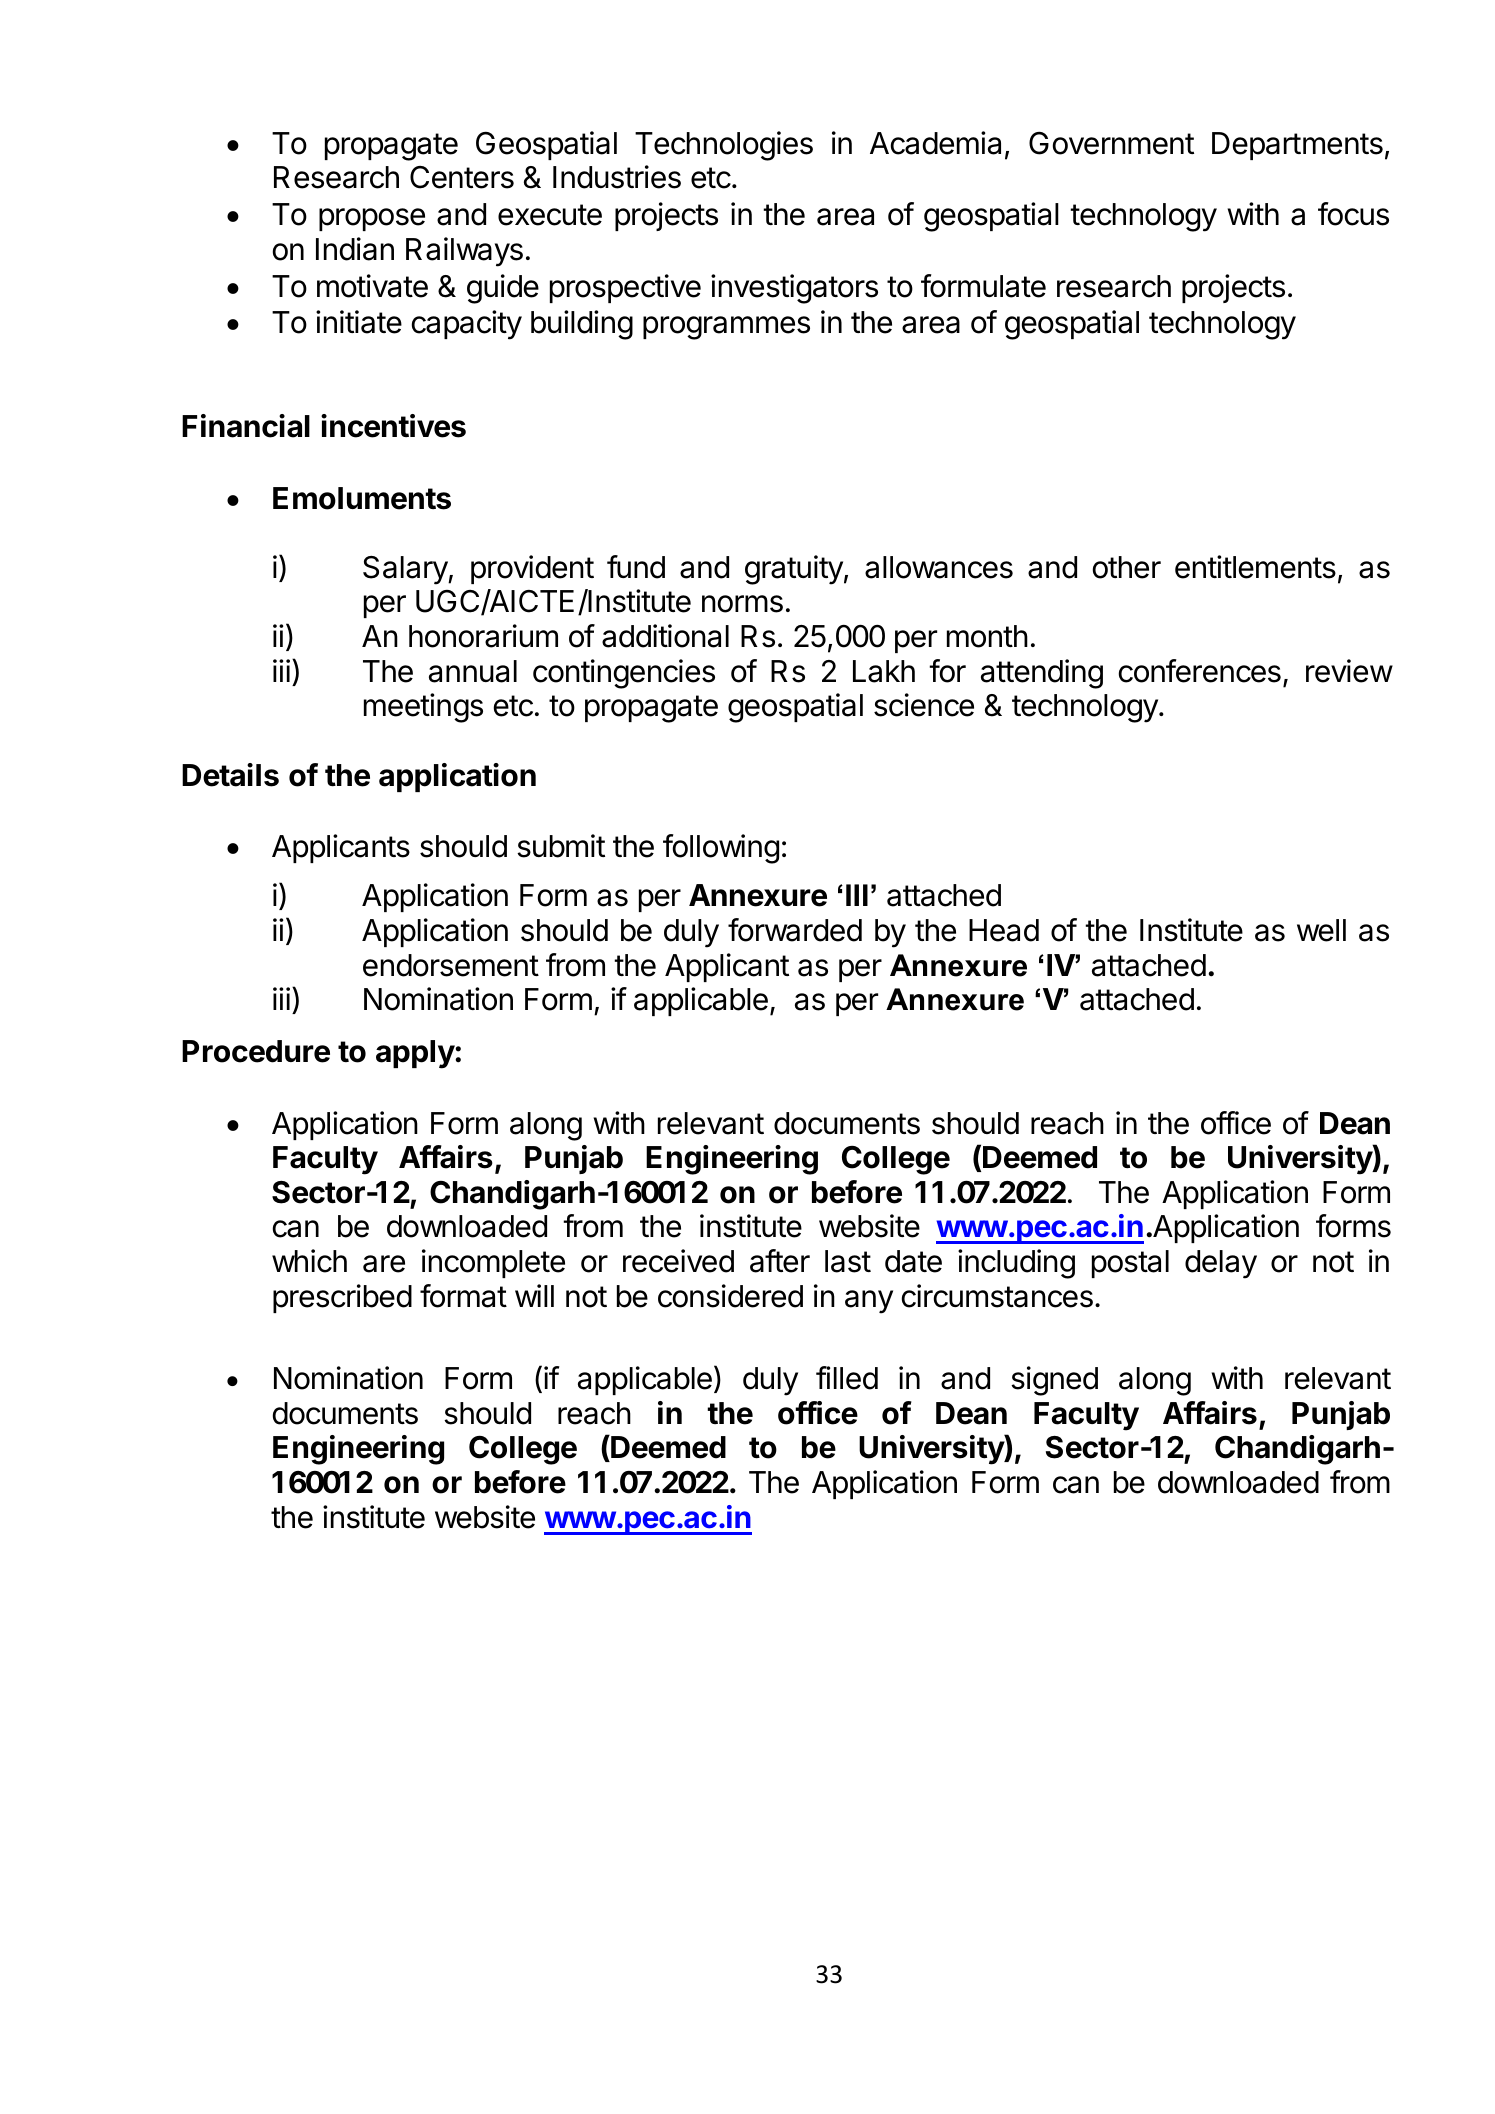 This screenshot has width=1495, height=2114. Describe the element at coordinates (1297, 146) in the screenshot. I see `Departments` at that location.
